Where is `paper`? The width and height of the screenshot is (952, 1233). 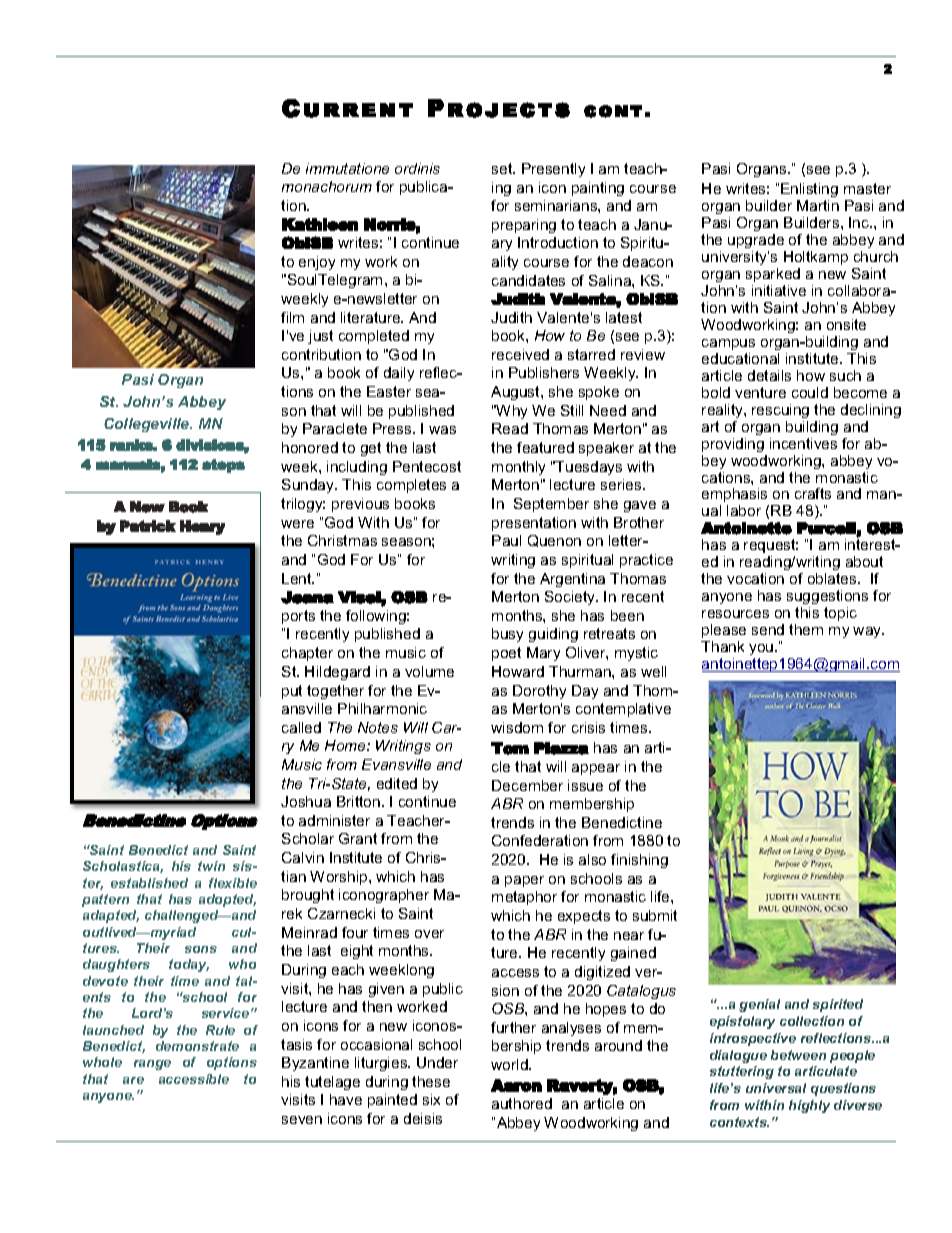 paper is located at coordinates (524, 881).
